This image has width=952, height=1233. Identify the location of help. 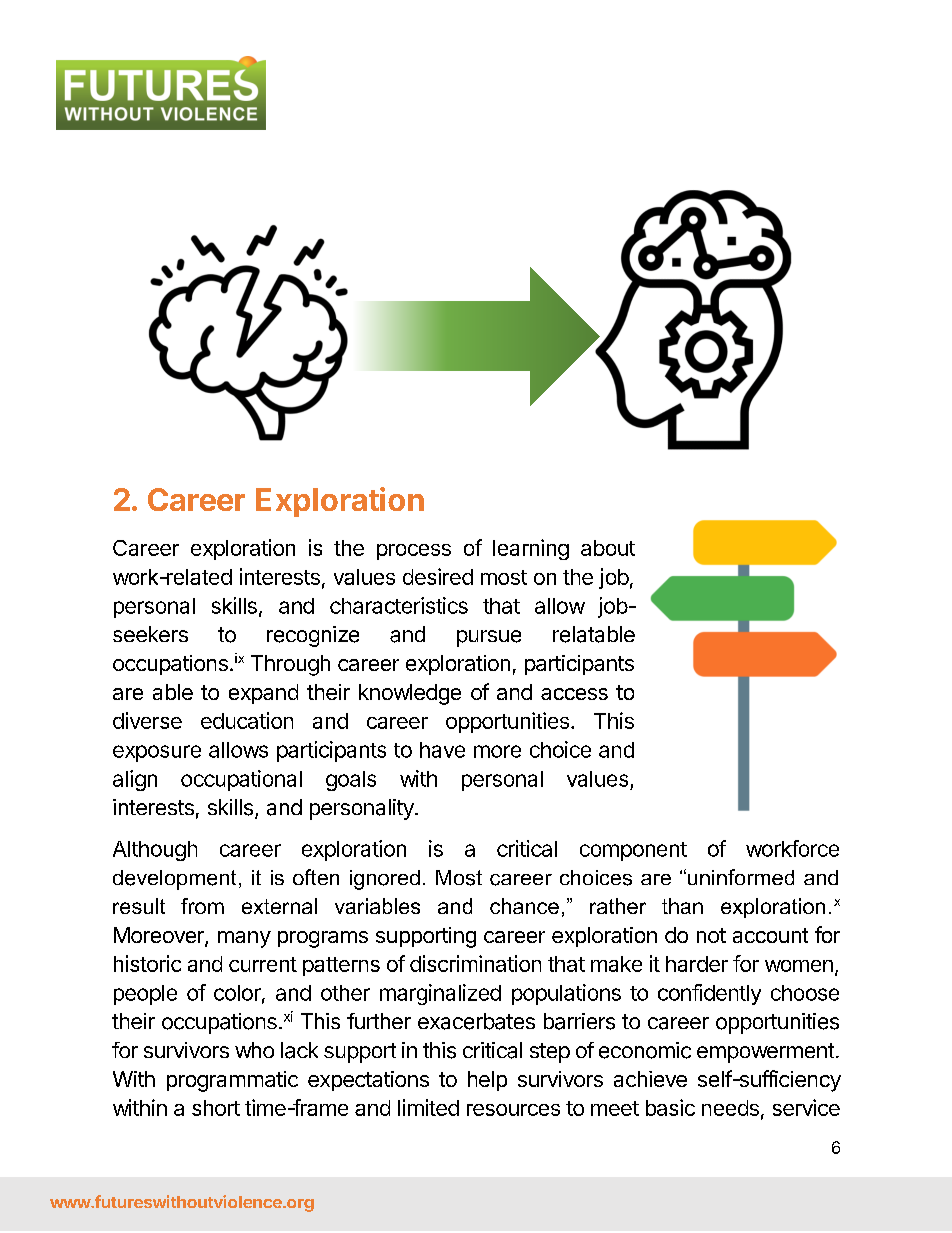
(487, 1081).
